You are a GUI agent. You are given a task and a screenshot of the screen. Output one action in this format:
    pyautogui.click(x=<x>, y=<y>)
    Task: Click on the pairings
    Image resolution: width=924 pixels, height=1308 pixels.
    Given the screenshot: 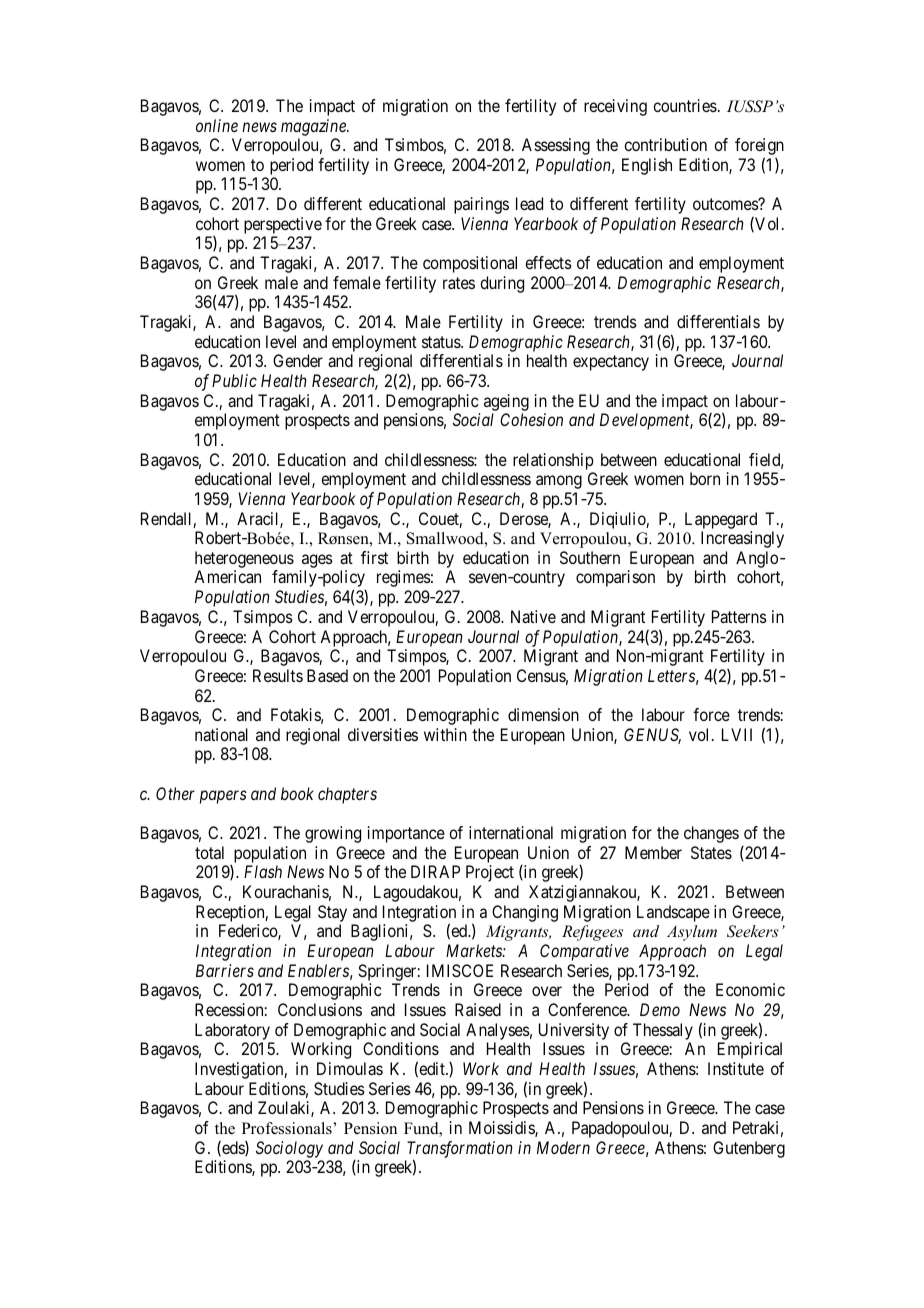 What is the action you would take?
    pyautogui.click(x=481, y=205)
